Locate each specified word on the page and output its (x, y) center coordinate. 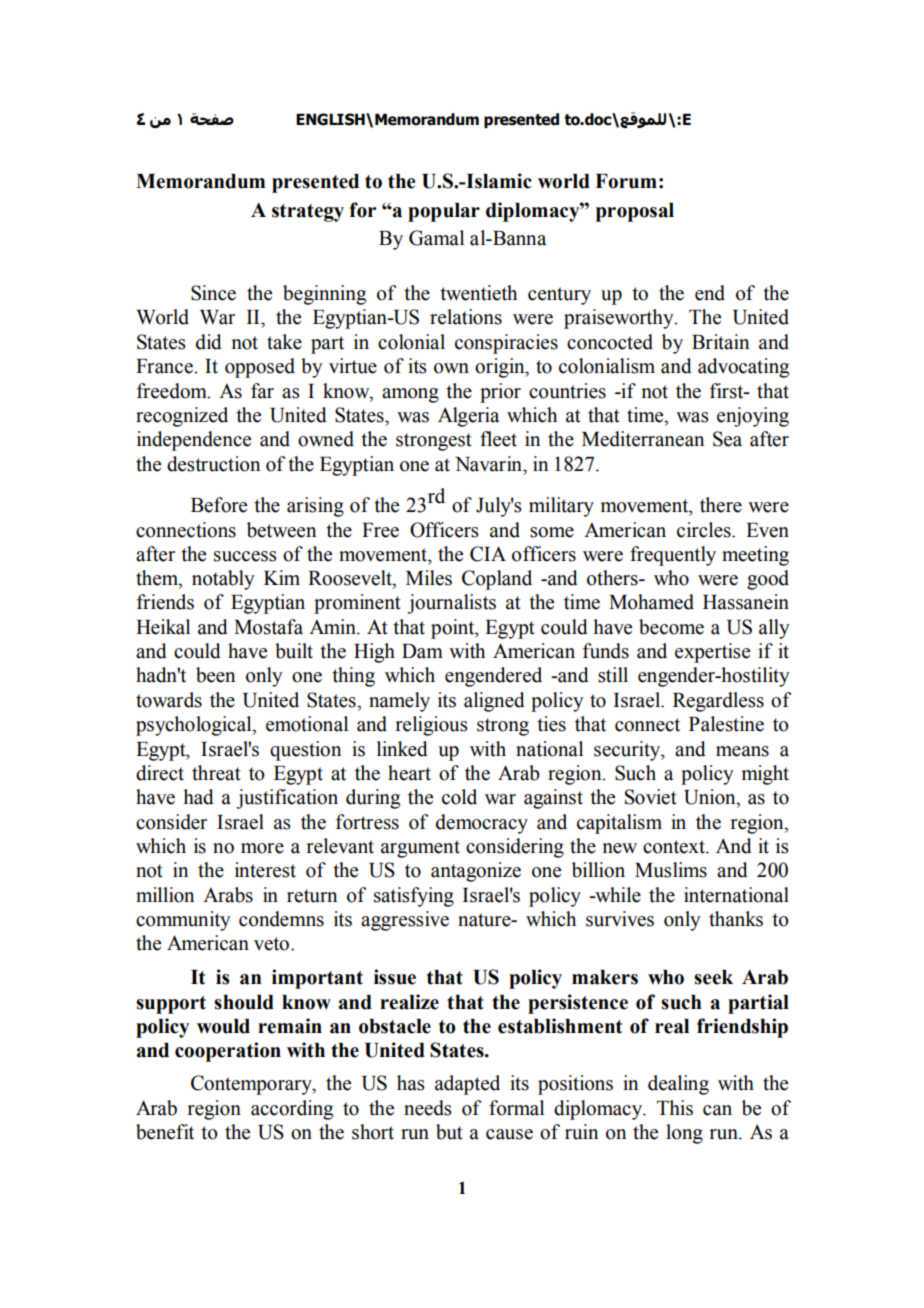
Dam (422, 651)
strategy (308, 213)
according (292, 1110)
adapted (467, 1085)
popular (444, 212)
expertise (712, 653)
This (675, 1108)
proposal (635, 212)
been (215, 675)
